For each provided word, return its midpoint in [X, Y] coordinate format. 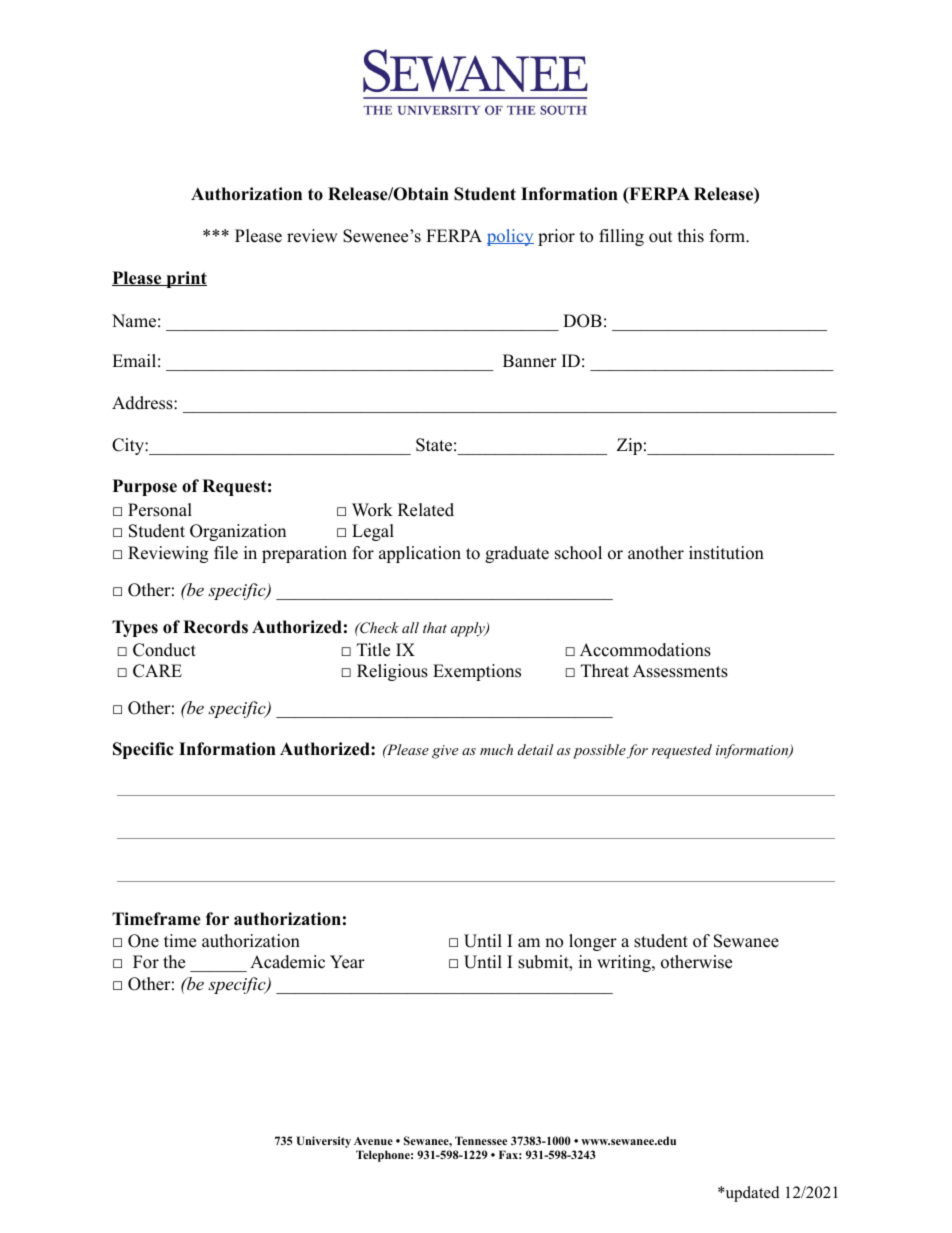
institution [726, 553]
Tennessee [481, 1140]
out [661, 237]
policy [510, 237]
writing [625, 963]
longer [593, 942]
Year [347, 962]
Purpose [145, 487]
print [185, 279]
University [324, 1142]
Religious [392, 672]
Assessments [680, 671]
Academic [287, 962]
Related [426, 510]
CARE [157, 671]
